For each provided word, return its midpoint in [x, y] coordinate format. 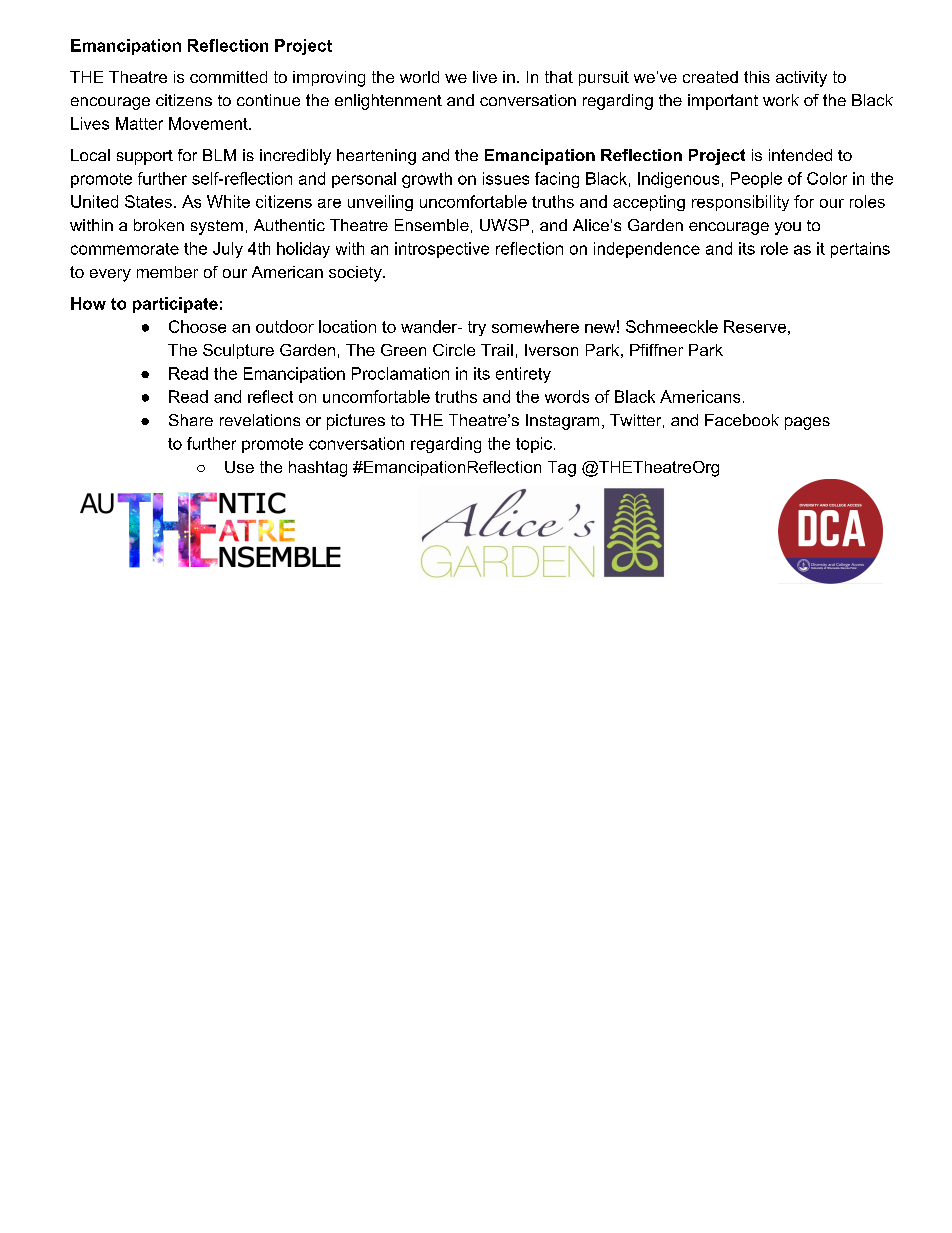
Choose [197, 326]
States [148, 201]
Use [239, 467]
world [419, 77]
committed [228, 77]
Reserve [755, 326]
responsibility [740, 203]
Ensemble [432, 225]
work [781, 100]
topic [534, 445]
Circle [454, 350]
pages [807, 423]
